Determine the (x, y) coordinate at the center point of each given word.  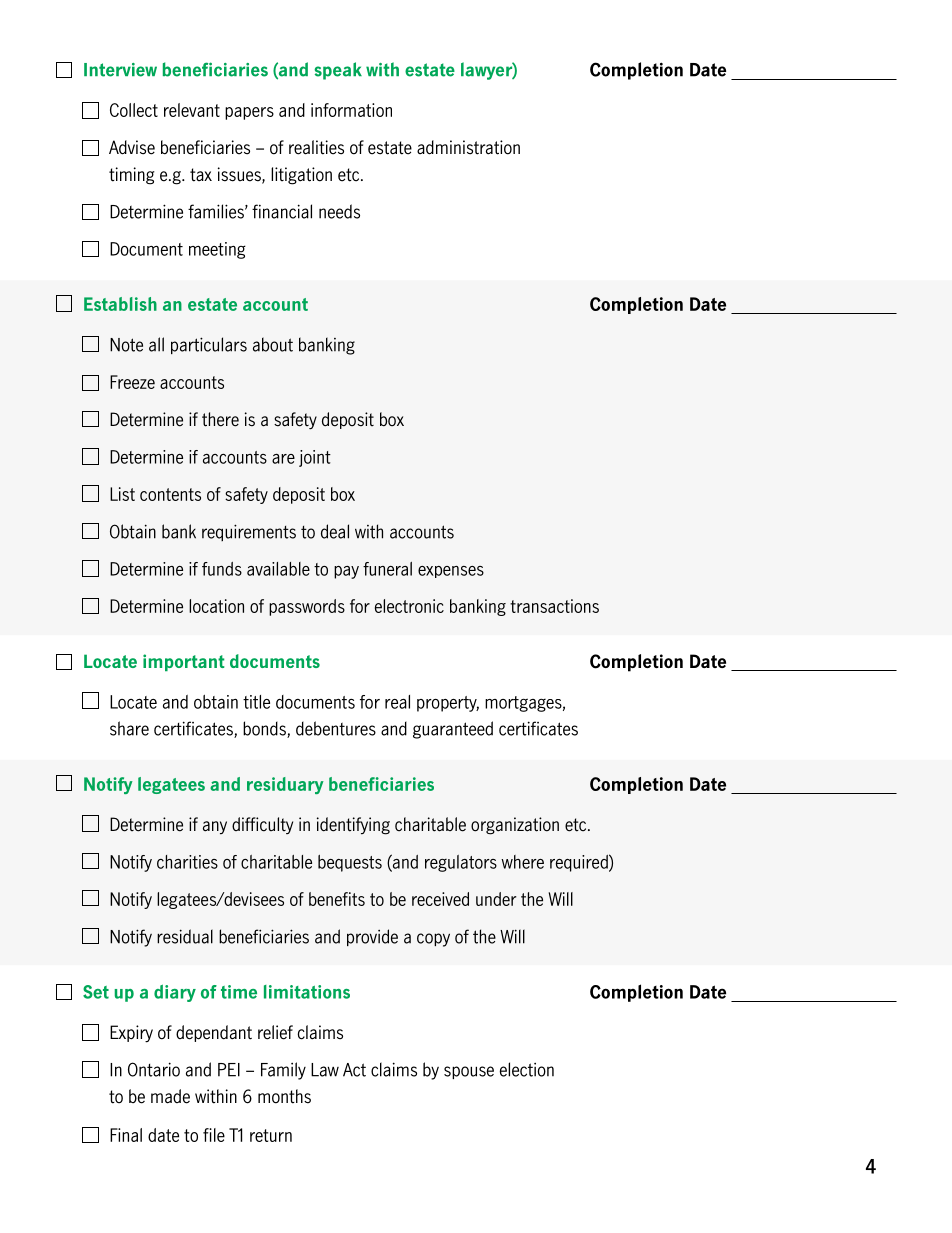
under (496, 899)
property (448, 704)
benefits (337, 899)
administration (468, 147)
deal (335, 531)
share (129, 728)
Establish (120, 304)
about (273, 344)
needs (339, 211)
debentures (336, 728)
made (170, 1096)
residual (185, 936)
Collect (134, 110)
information (351, 110)
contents (170, 494)
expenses (451, 572)
